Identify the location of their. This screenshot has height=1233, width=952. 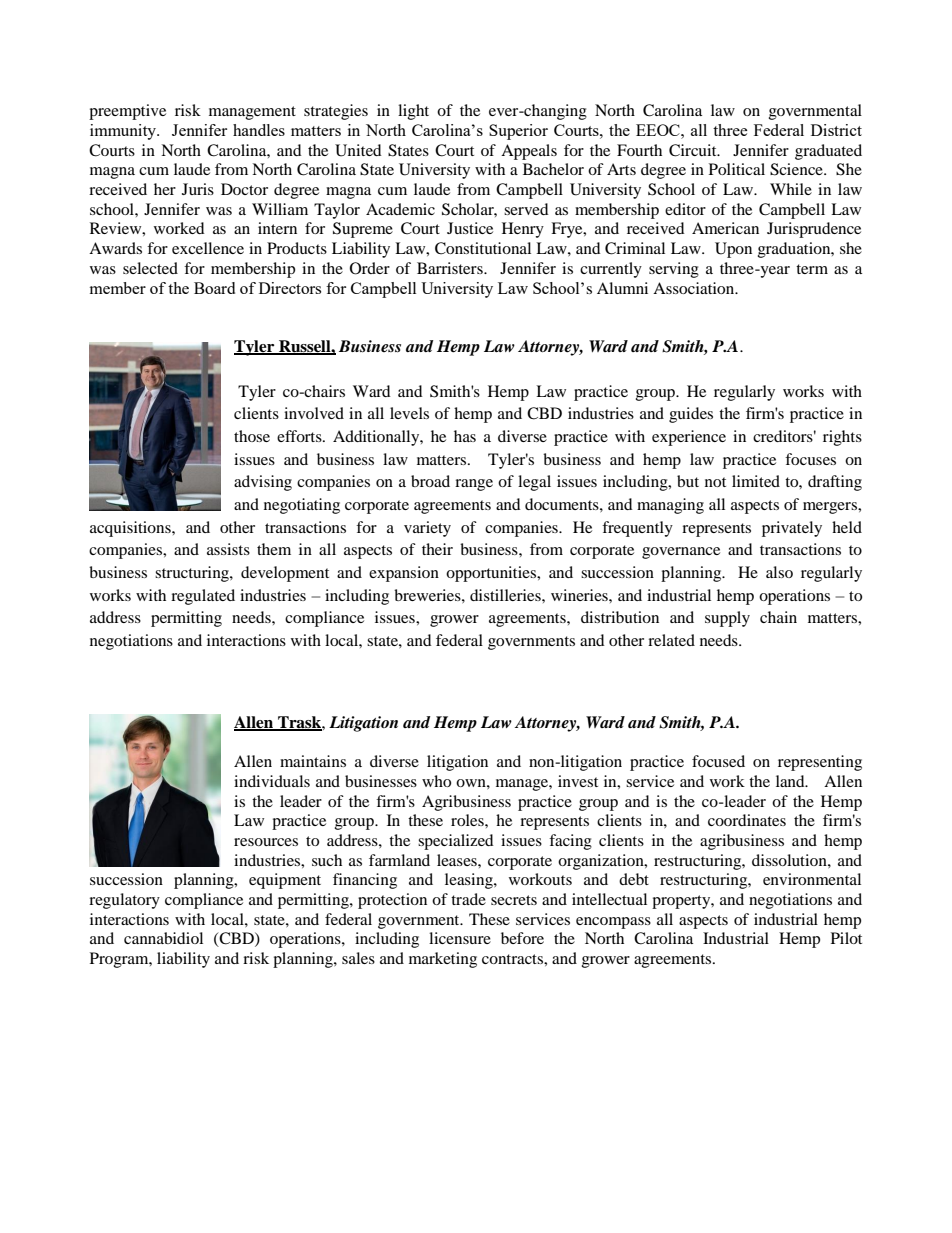
(437, 549).
